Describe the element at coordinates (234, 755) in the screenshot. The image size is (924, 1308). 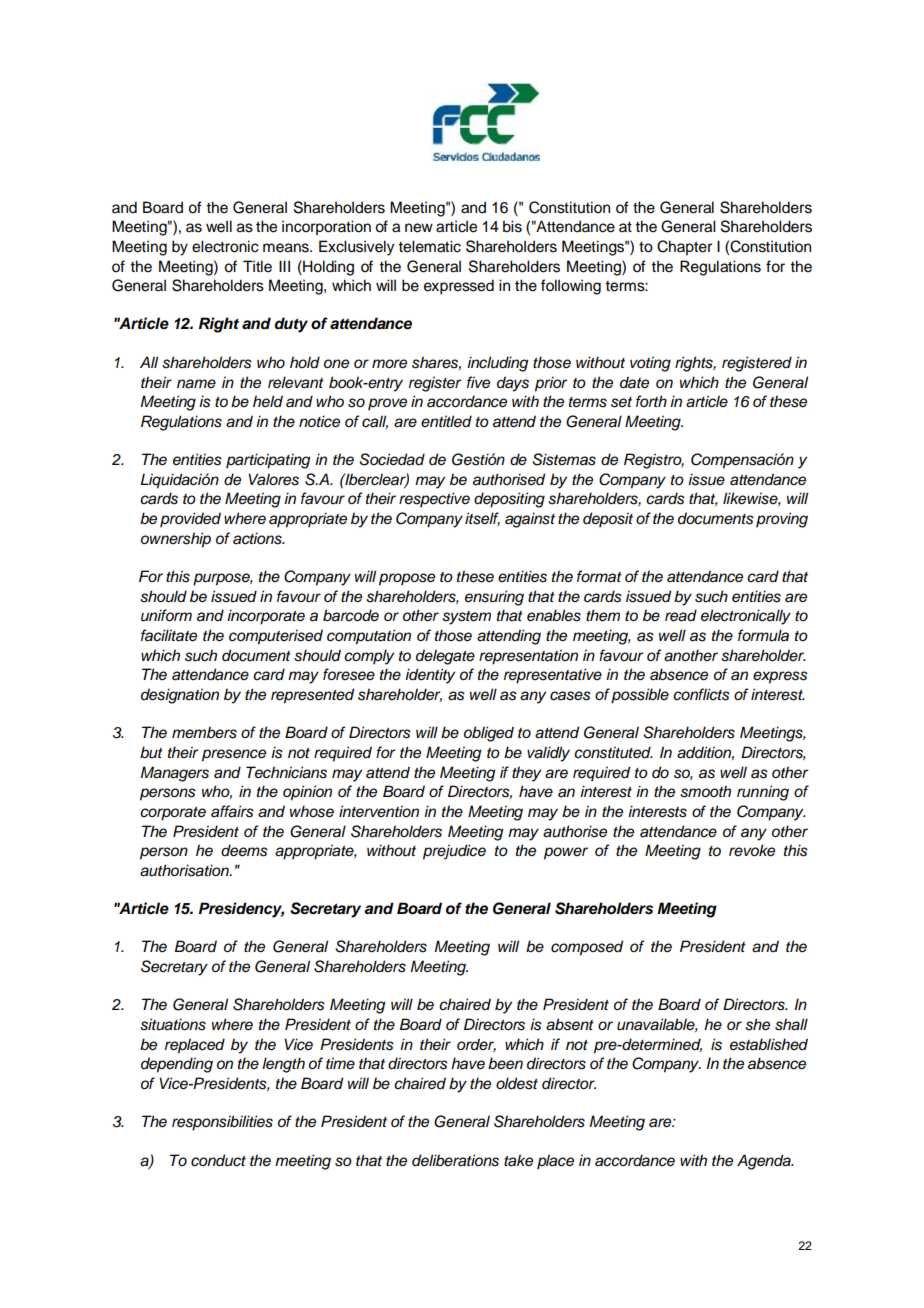
I see `presence` at that location.
